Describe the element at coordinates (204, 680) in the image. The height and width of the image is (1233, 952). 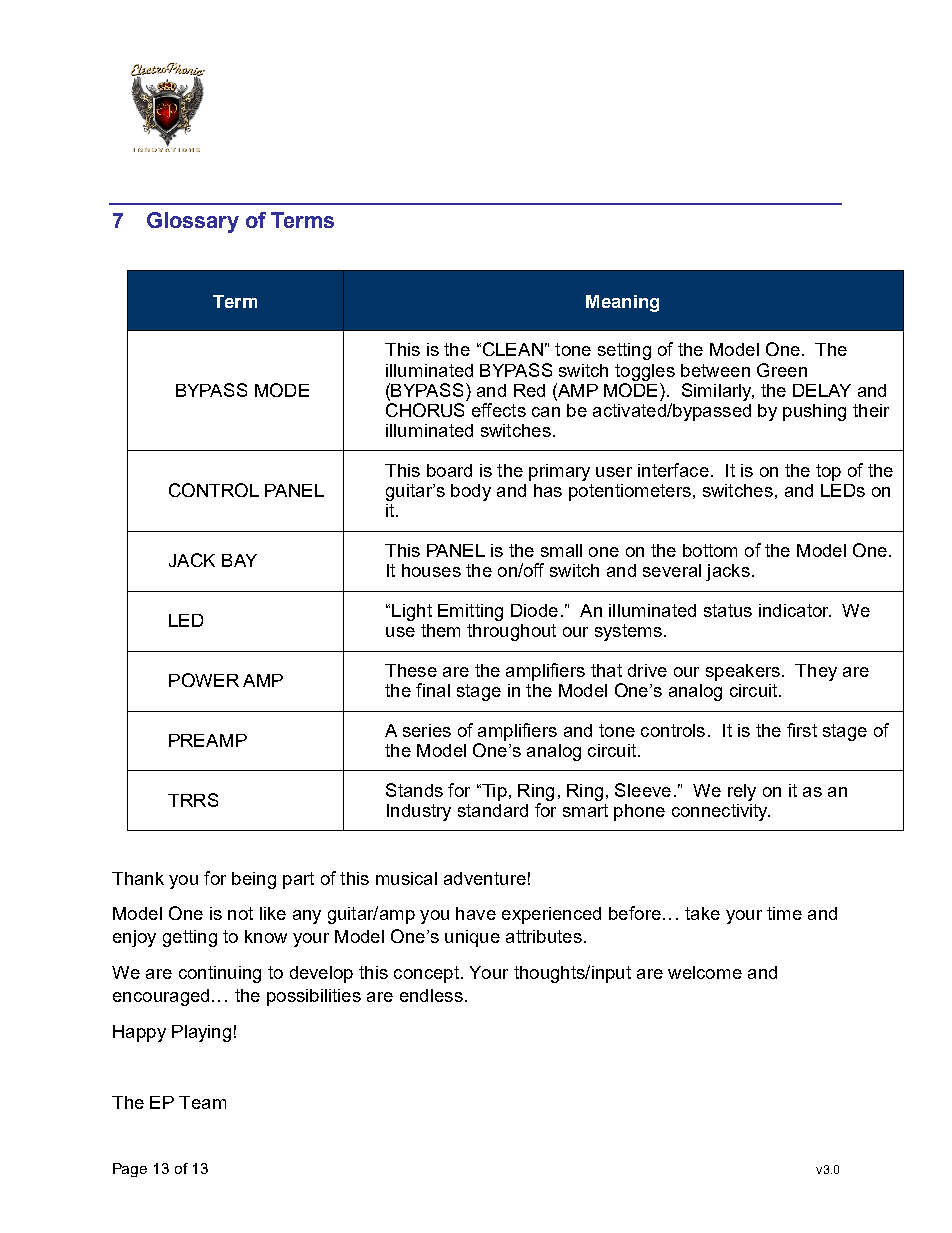
I see `POWER` at that location.
